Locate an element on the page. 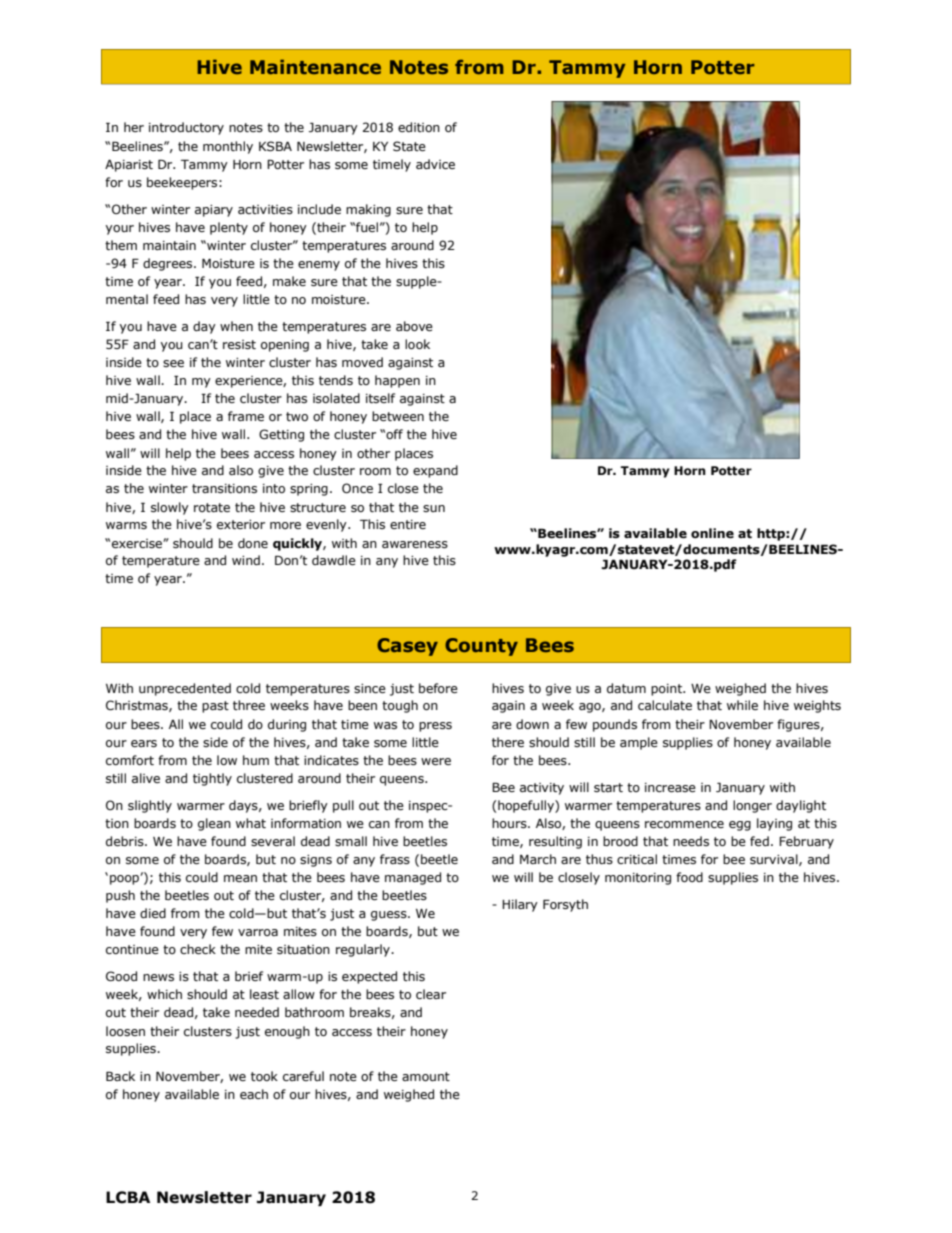 Image resolution: width=952 pixels, height=1233 pixels. introductory is located at coordinates (186, 128).
